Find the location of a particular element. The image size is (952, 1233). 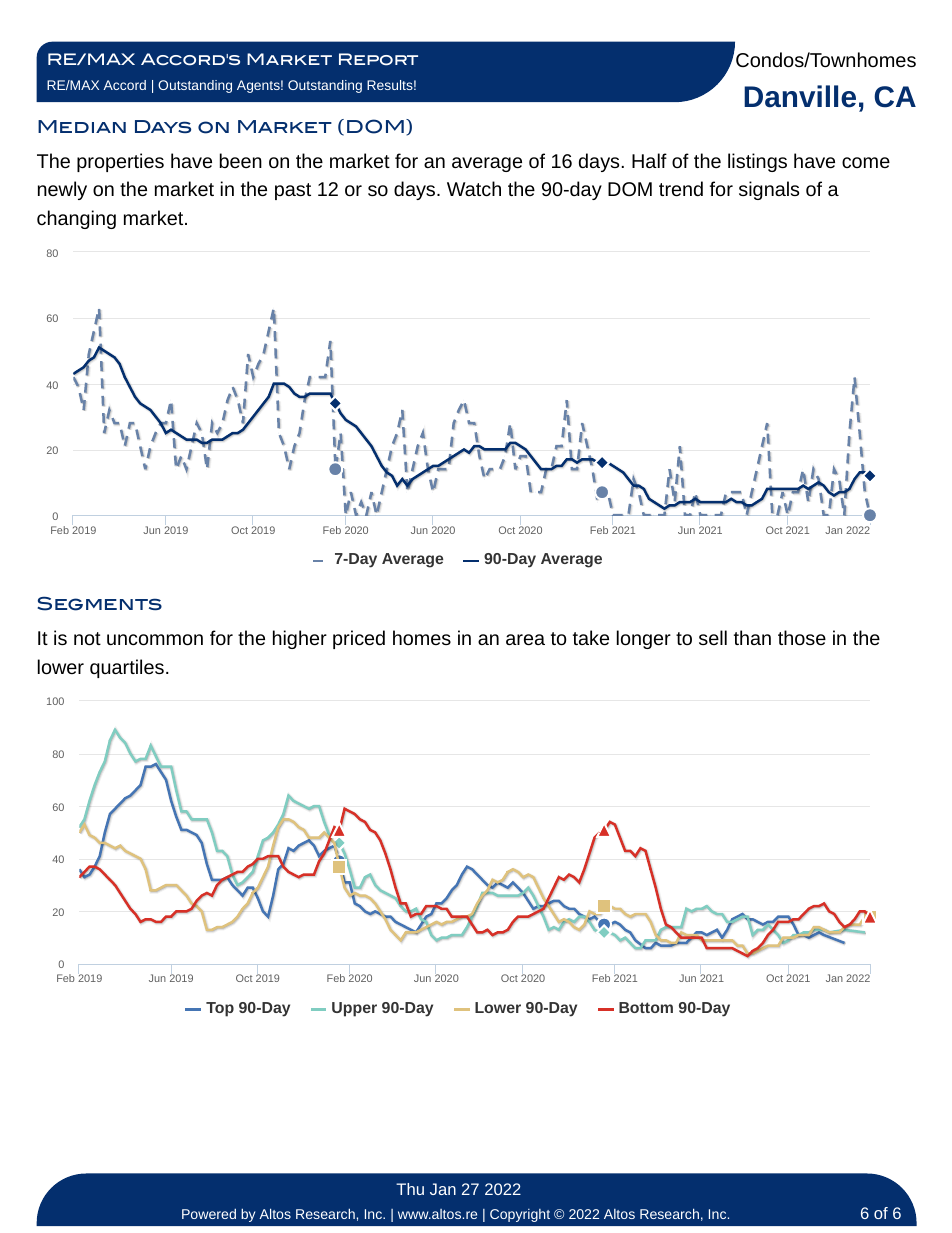

listings is located at coordinates (757, 162).
